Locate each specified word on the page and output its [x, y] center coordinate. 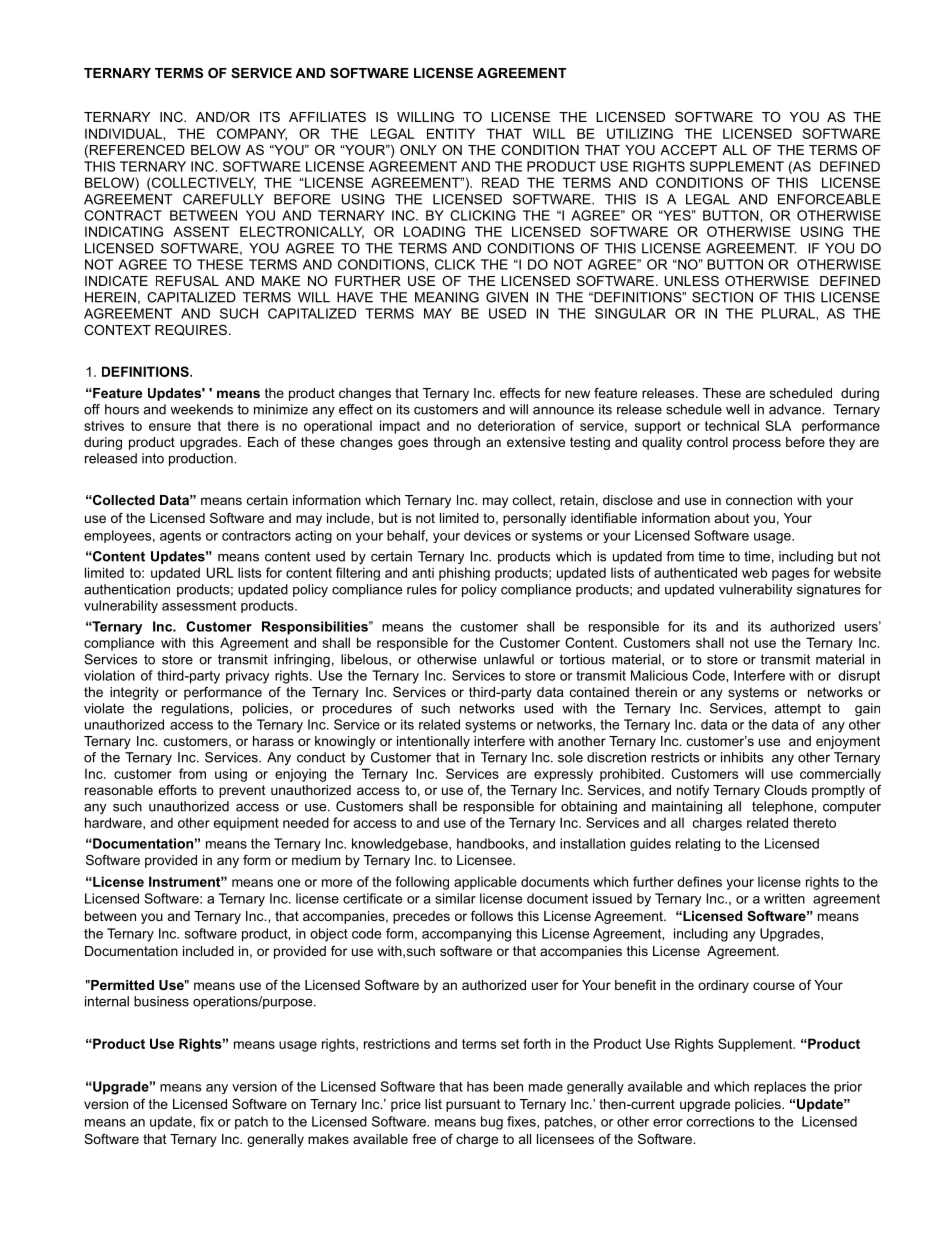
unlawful [509, 659]
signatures [829, 590]
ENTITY [451, 133]
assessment [199, 606]
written [784, 898]
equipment [246, 824]
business [161, 1001]
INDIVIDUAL [123, 133]
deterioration [516, 425]
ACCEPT [688, 150]
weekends [202, 409]
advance [796, 409]
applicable [485, 883]
